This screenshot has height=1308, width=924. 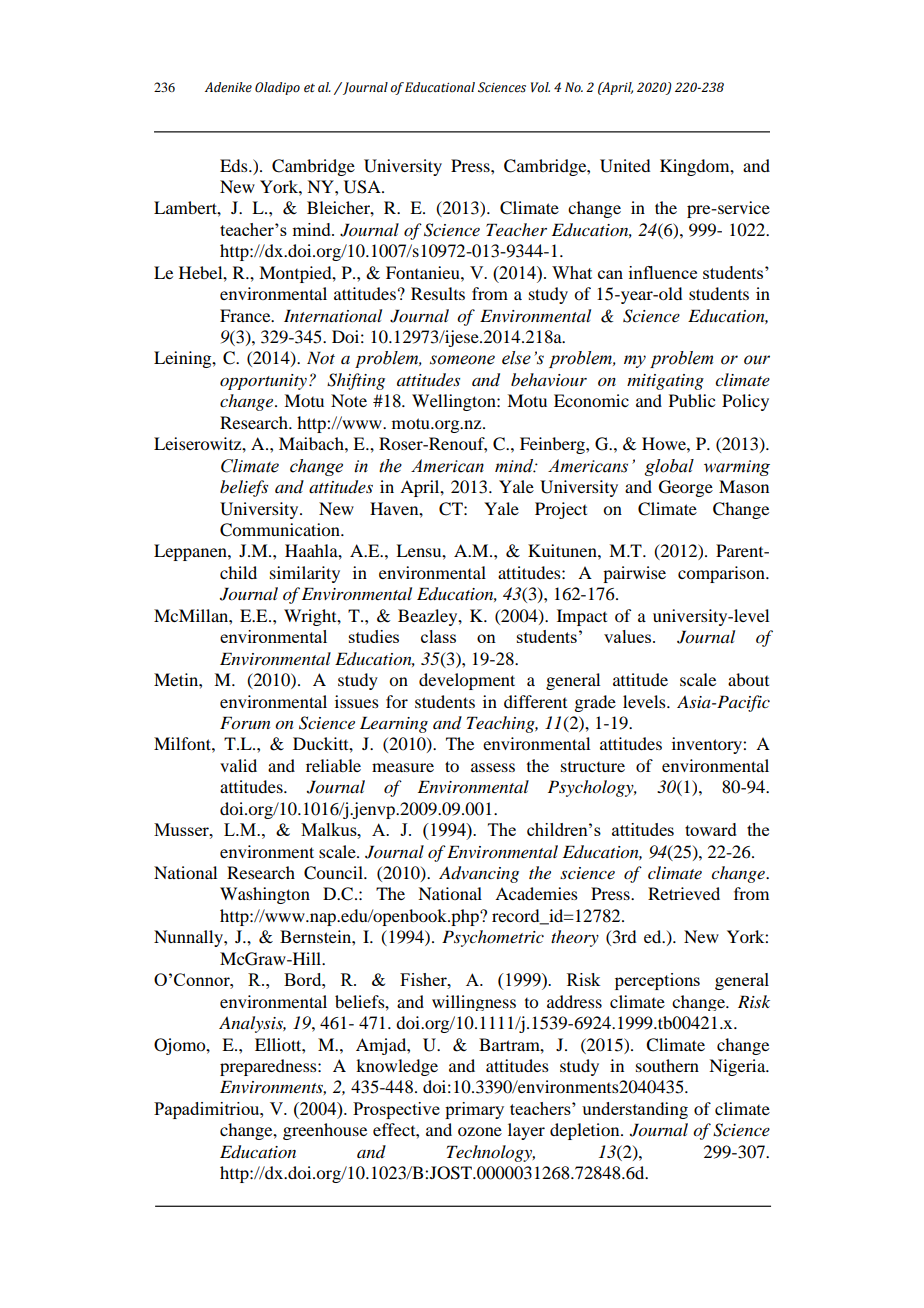 What do you see at coordinates (625, 166) in the screenshot?
I see `United` at bounding box center [625, 166].
